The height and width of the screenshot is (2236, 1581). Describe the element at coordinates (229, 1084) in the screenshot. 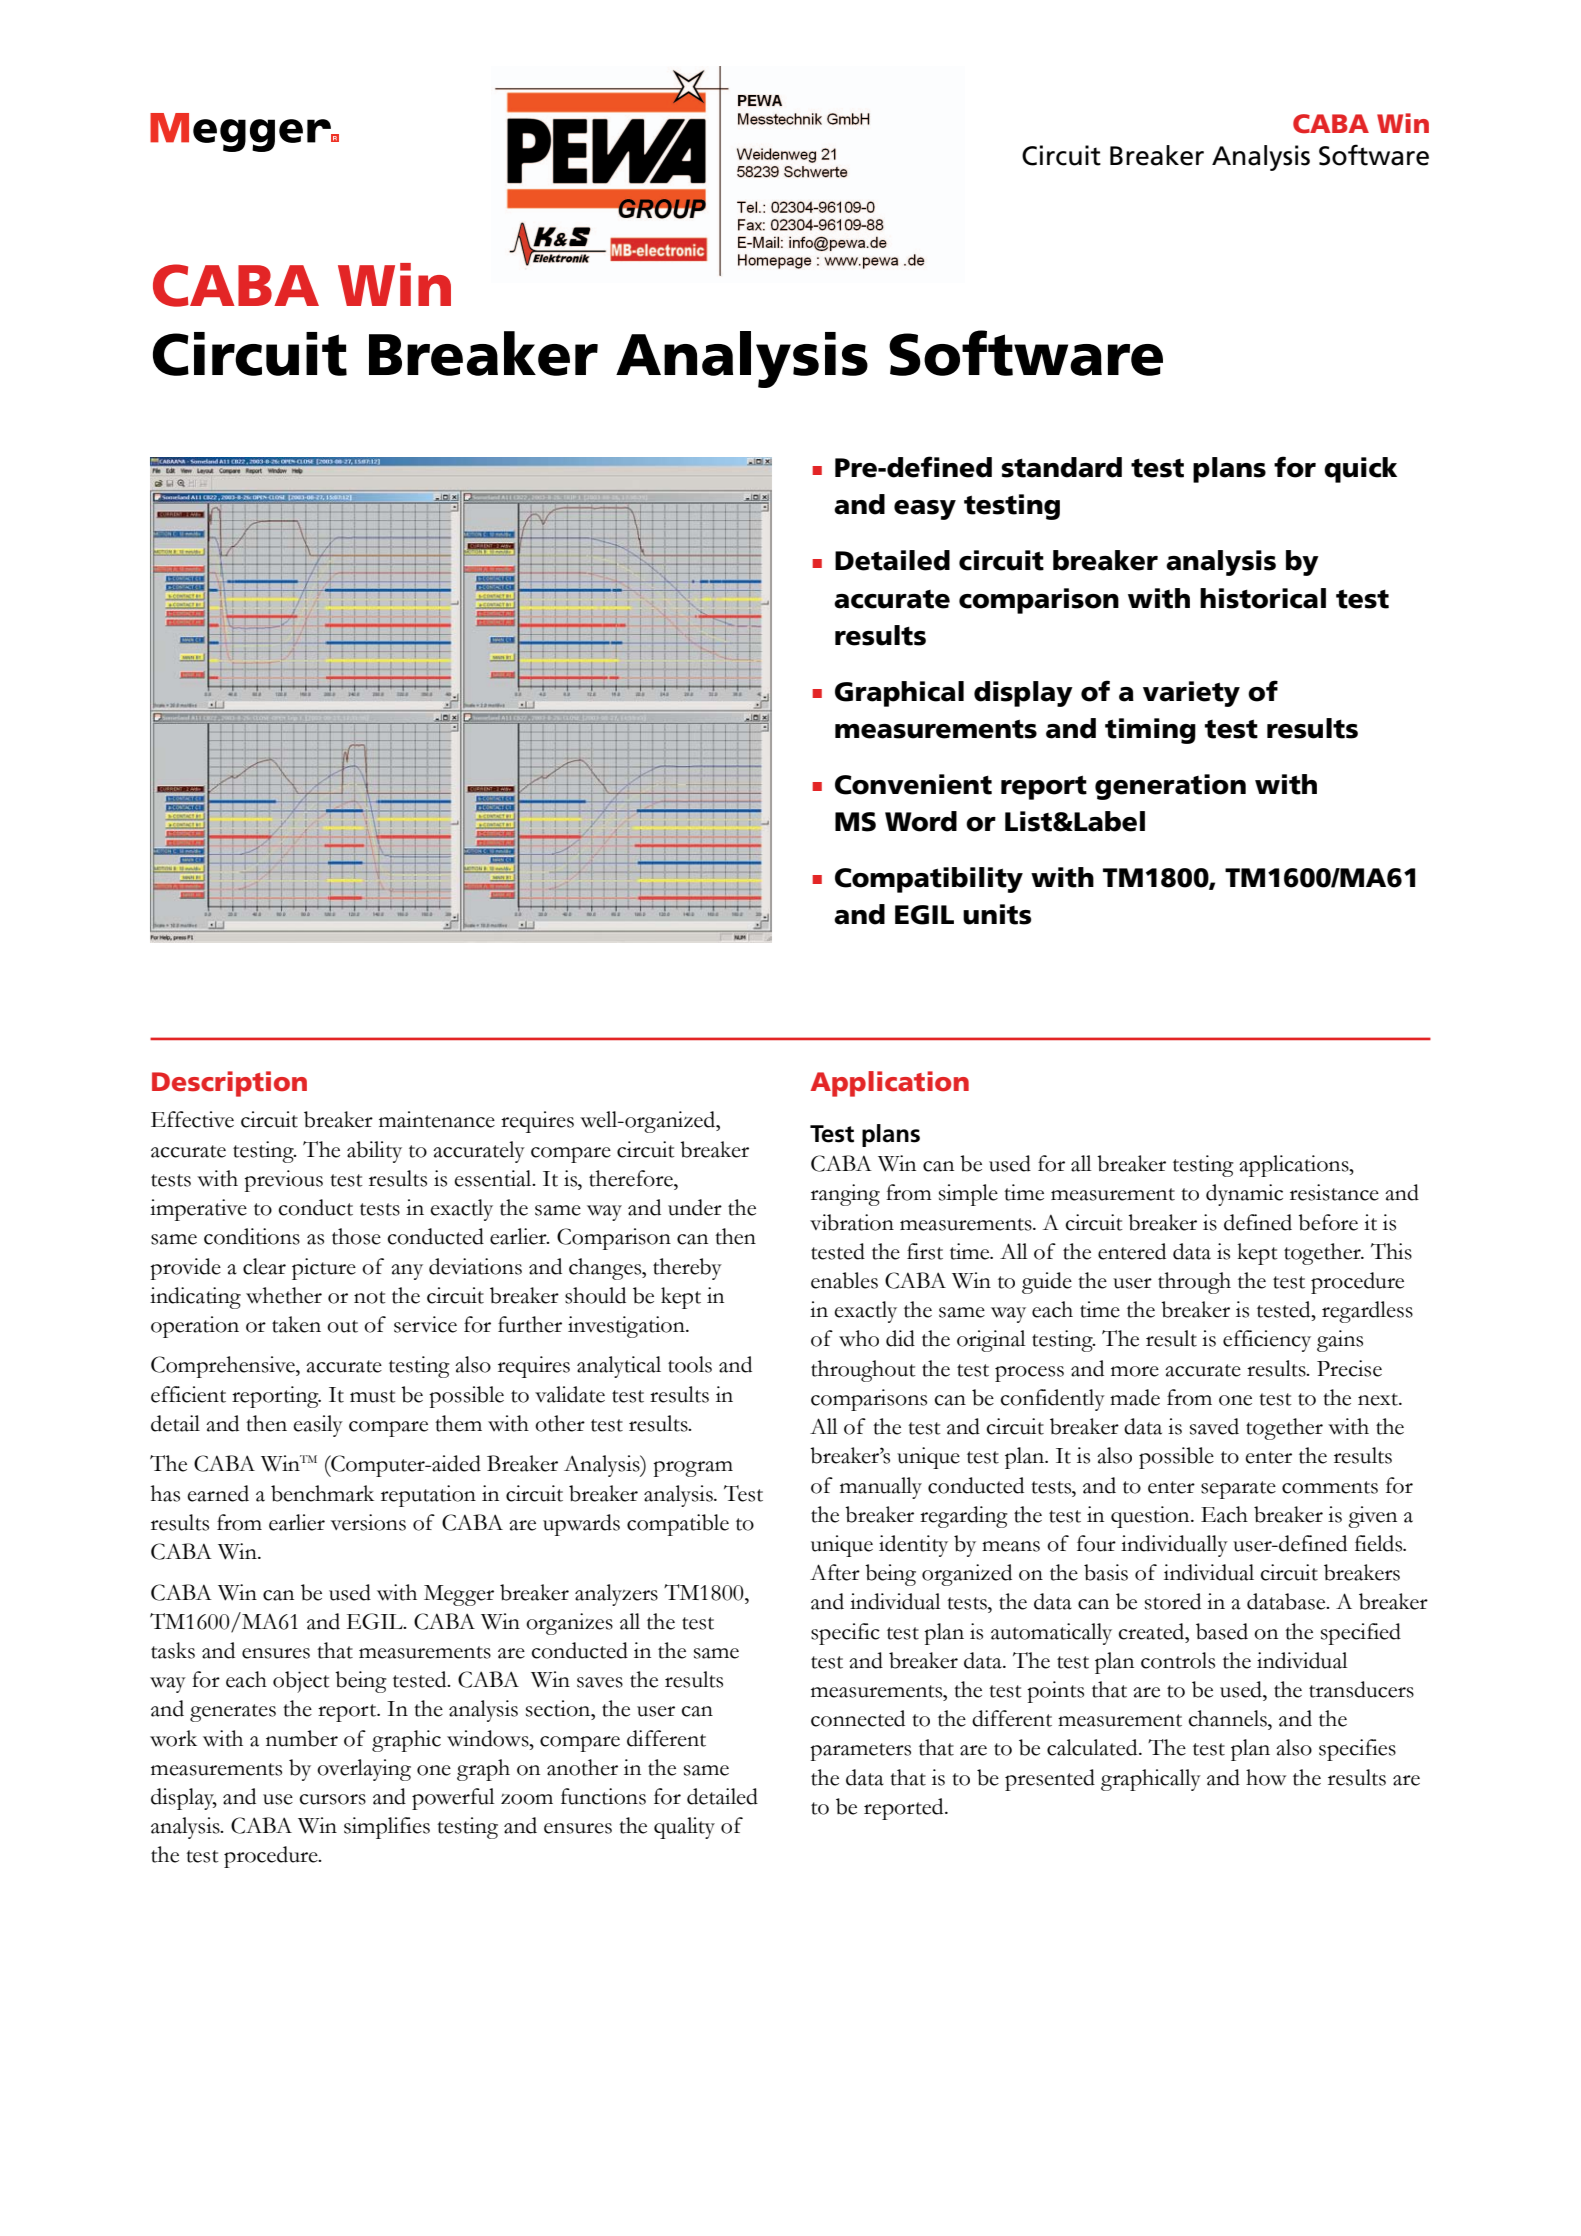

I see `Description` at that location.
